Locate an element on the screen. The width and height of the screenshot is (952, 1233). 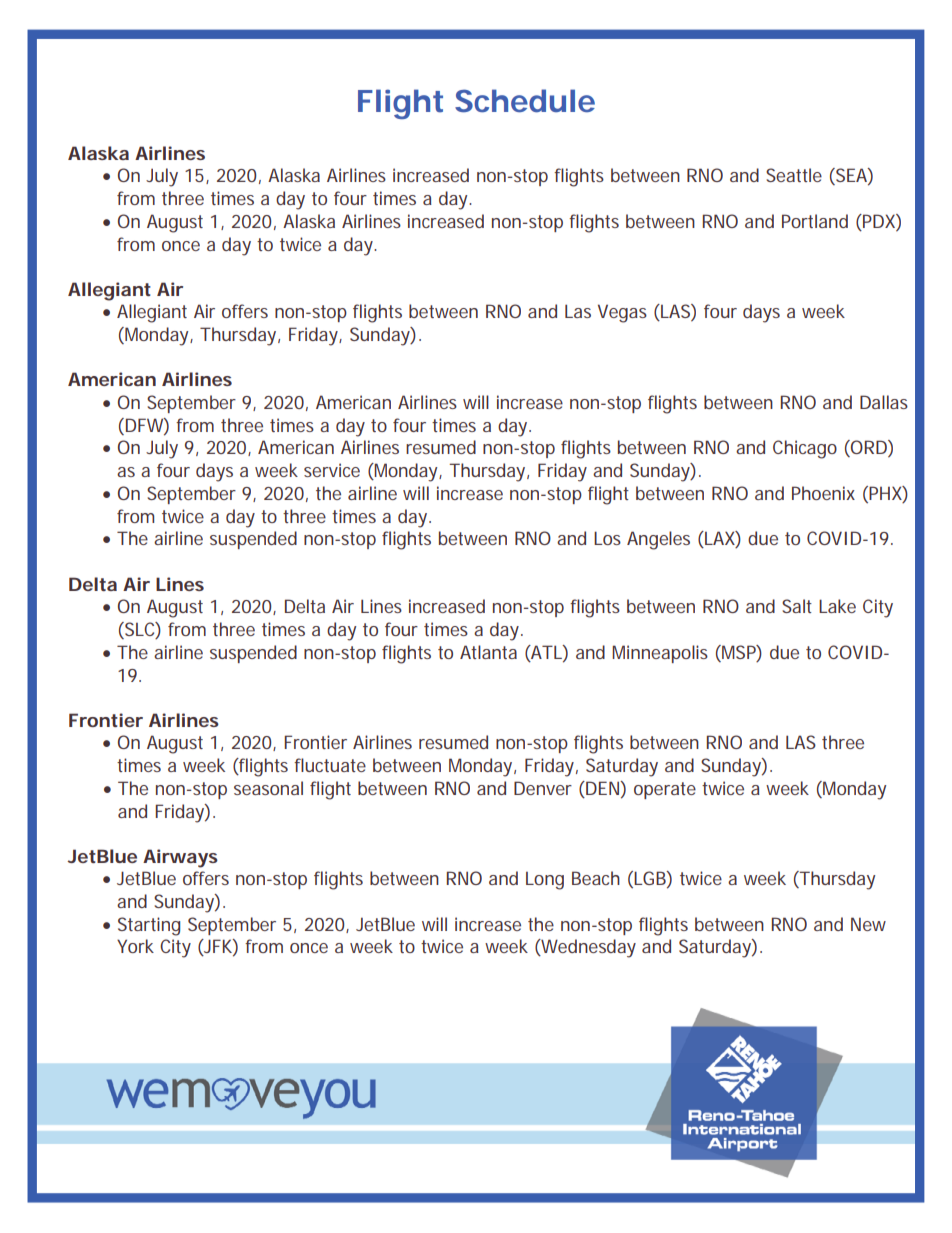
Salt is located at coordinates (797, 606).
